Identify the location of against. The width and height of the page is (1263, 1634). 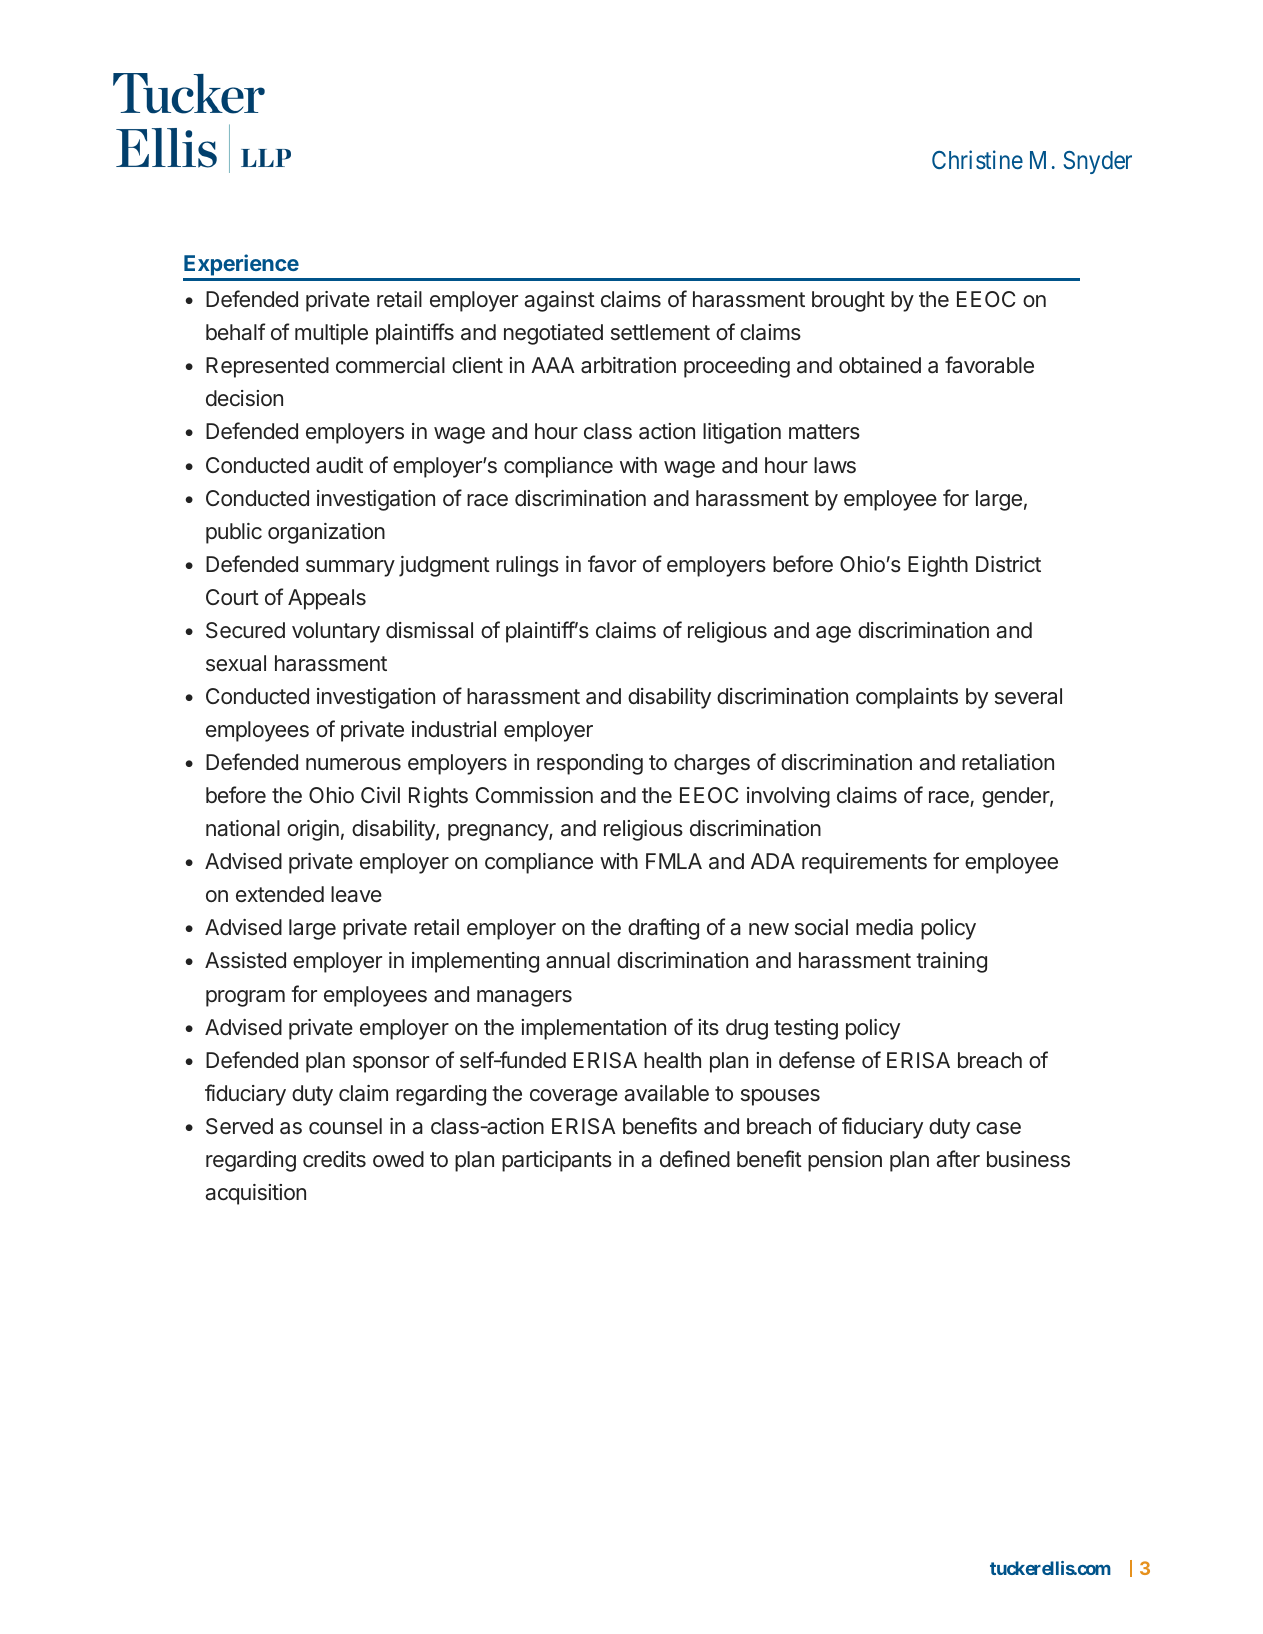
(559, 301).
